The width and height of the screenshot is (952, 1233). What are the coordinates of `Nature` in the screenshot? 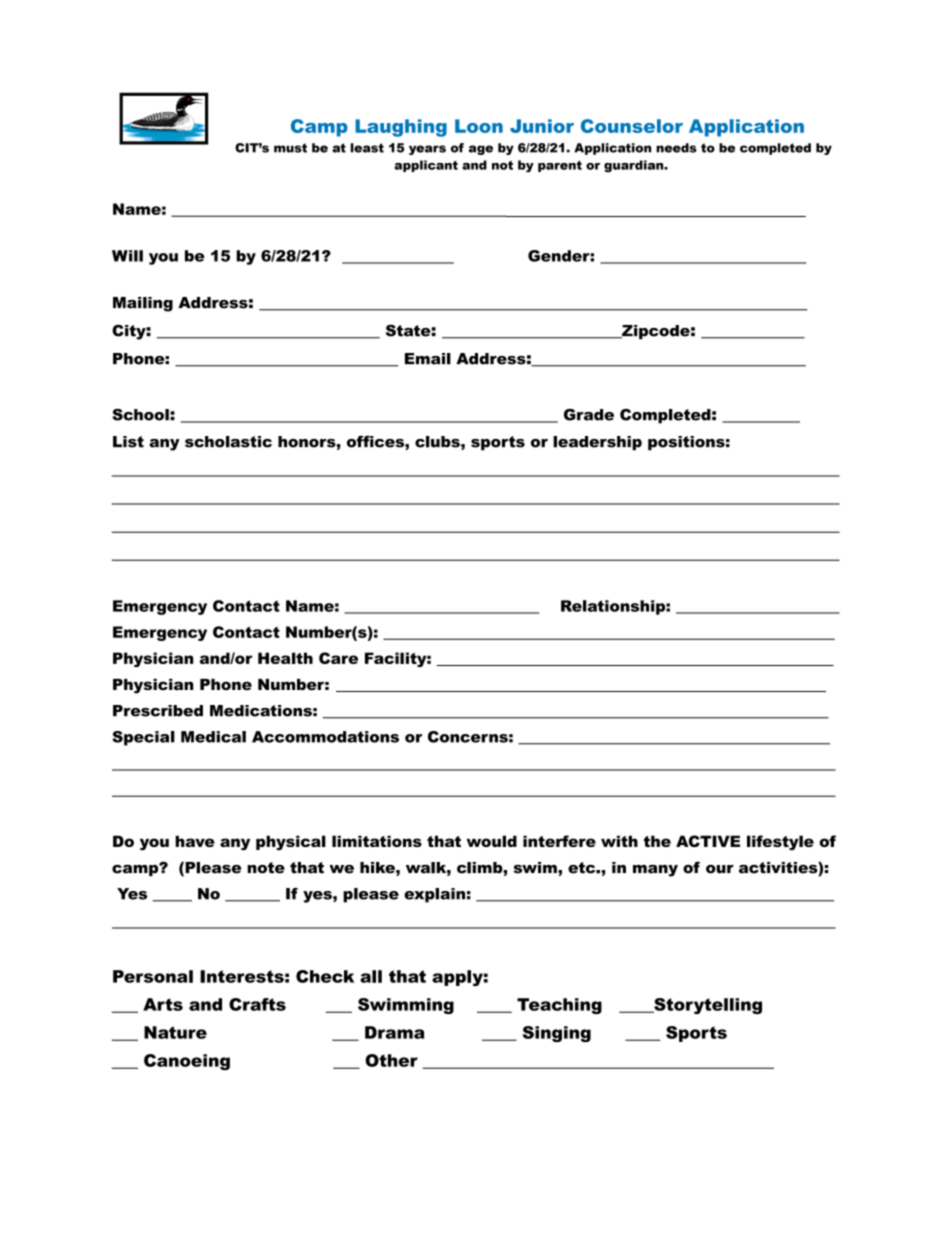 It's located at (175, 1032).
